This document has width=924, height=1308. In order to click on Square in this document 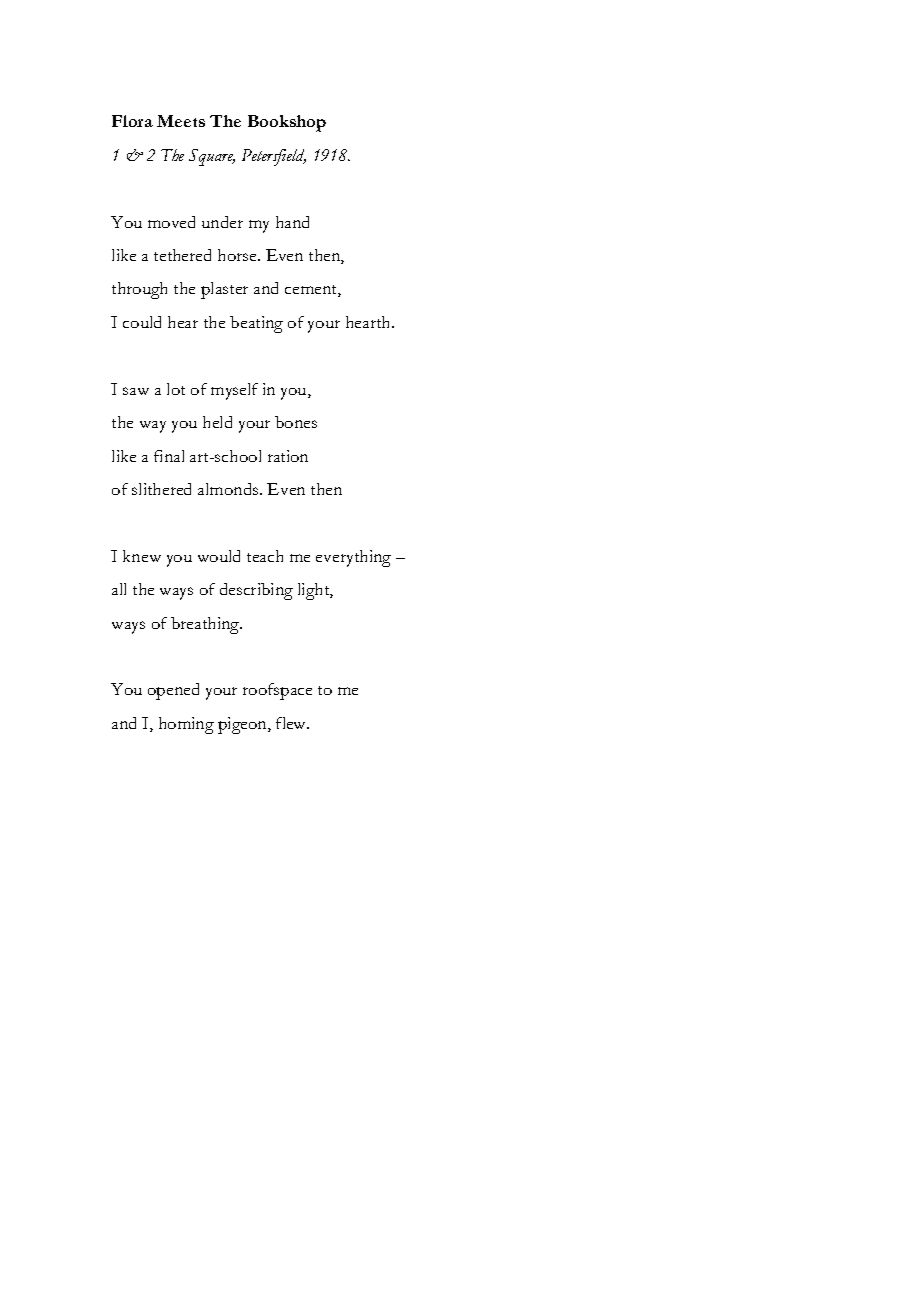, I will do `click(212, 157)`.
